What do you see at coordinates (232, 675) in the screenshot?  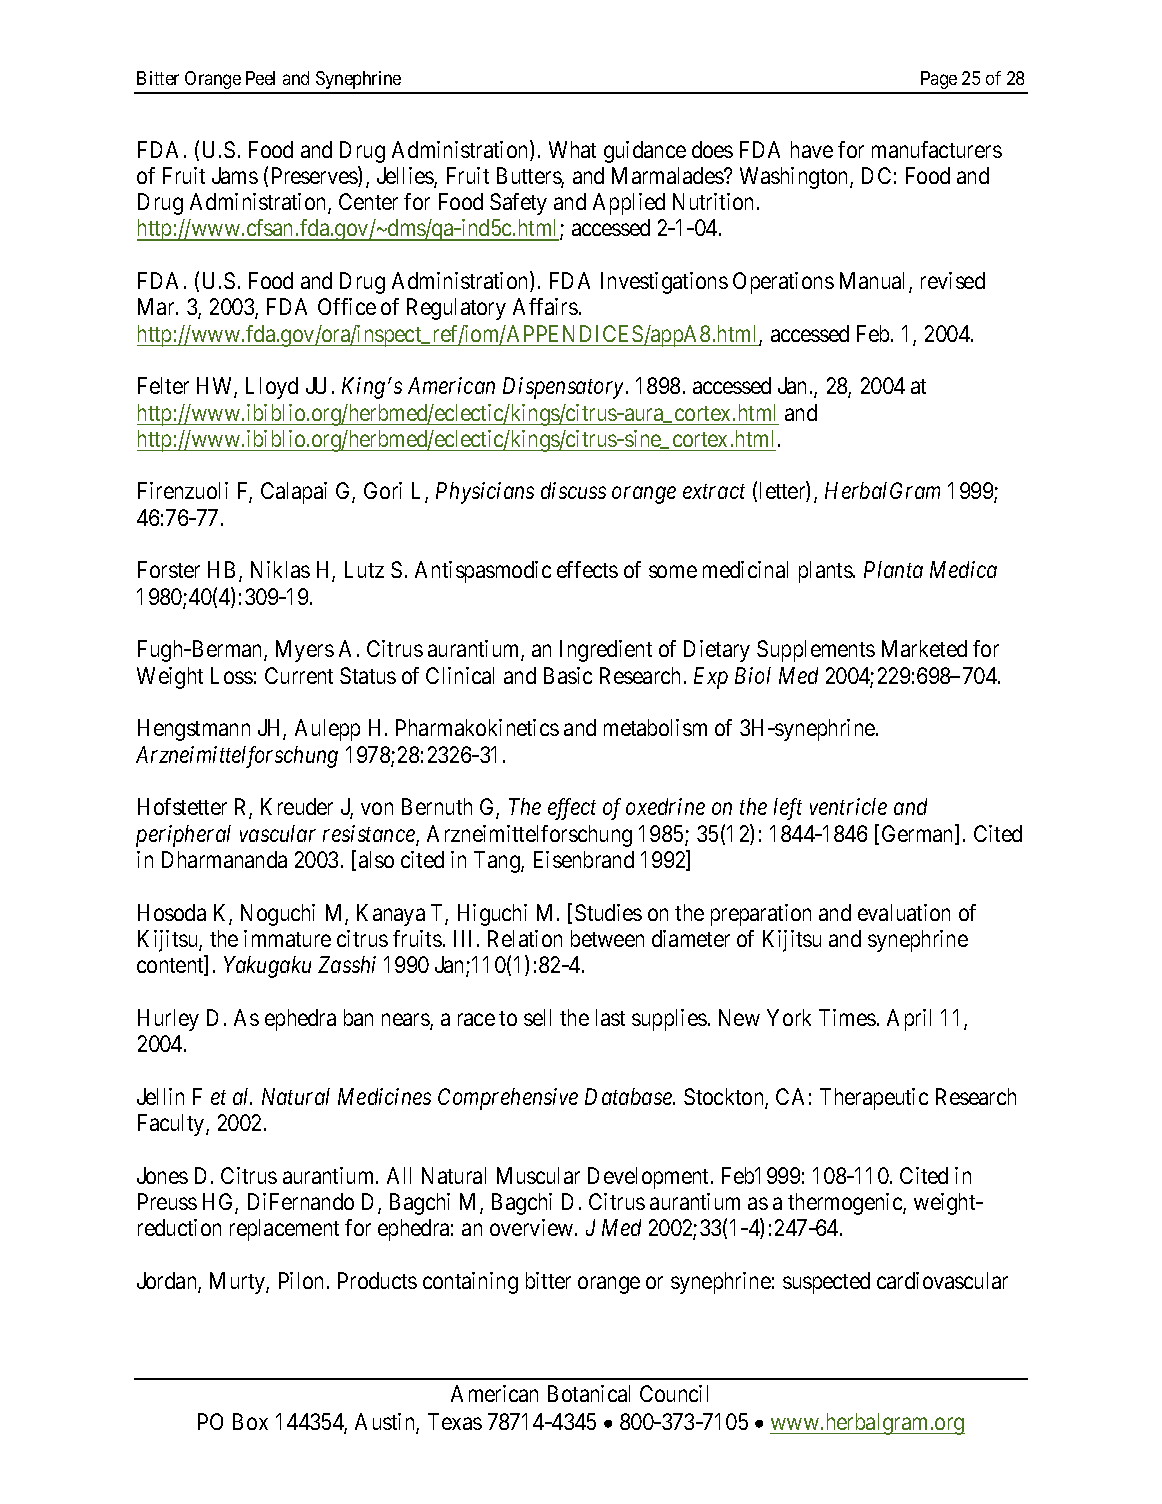 I see `Loss` at bounding box center [232, 675].
